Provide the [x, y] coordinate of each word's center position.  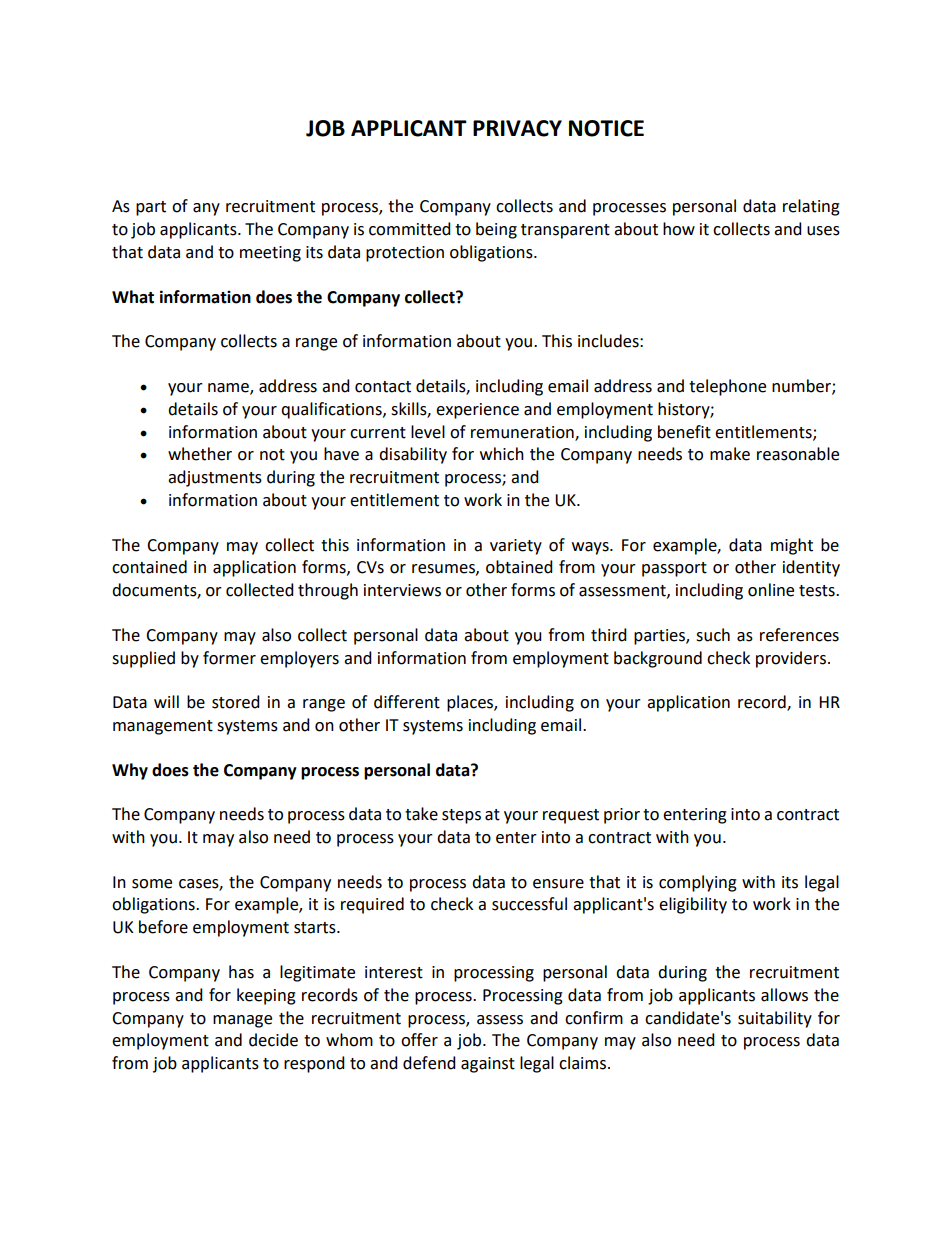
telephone [727, 387]
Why [130, 771]
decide [273, 1040]
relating [811, 207]
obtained [519, 567]
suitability [775, 1019]
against [488, 1065]
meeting [270, 254]
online [771, 590]
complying [698, 883]
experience [477, 411]
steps [461, 816]
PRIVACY [517, 128]
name [229, 389]
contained [149, 567]
